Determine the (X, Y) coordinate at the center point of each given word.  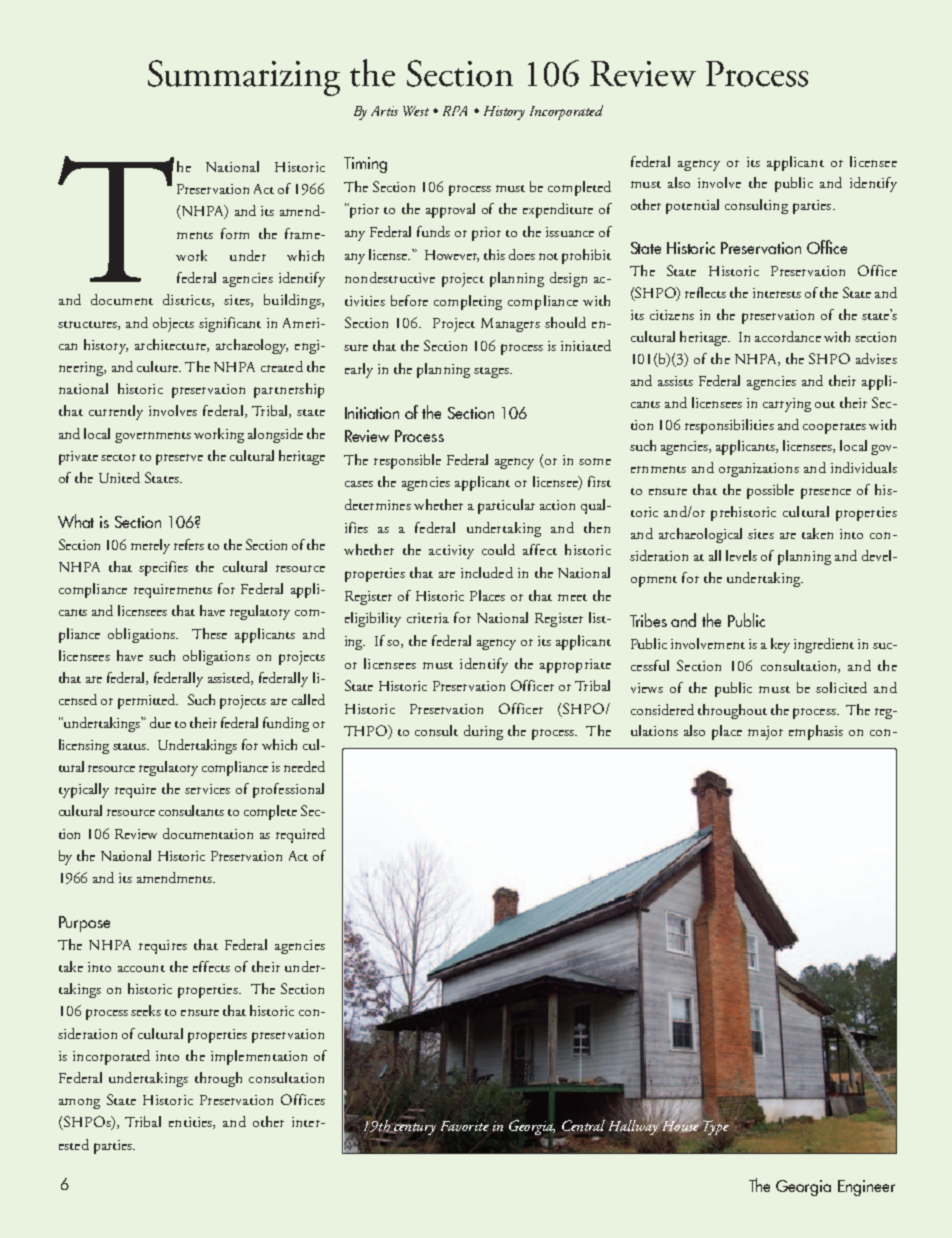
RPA (455, 111)
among (79, 1103)
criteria (428, 618)
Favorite (465, 1126)
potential (692, 206)
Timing (365, 165)
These (209, 633)
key (780, 645)
